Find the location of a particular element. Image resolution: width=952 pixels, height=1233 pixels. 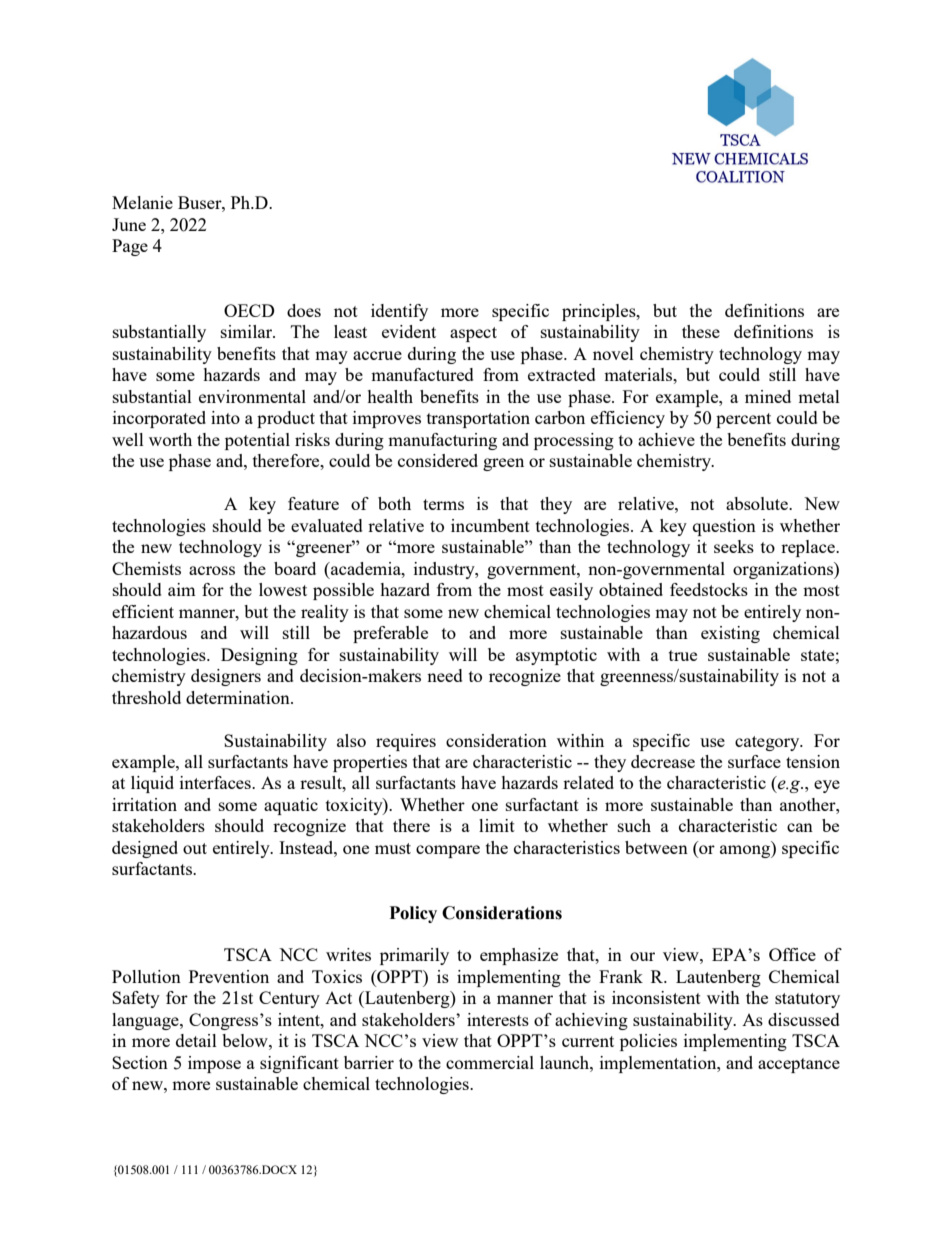

Melanie is located at coordinates (142, 202).
